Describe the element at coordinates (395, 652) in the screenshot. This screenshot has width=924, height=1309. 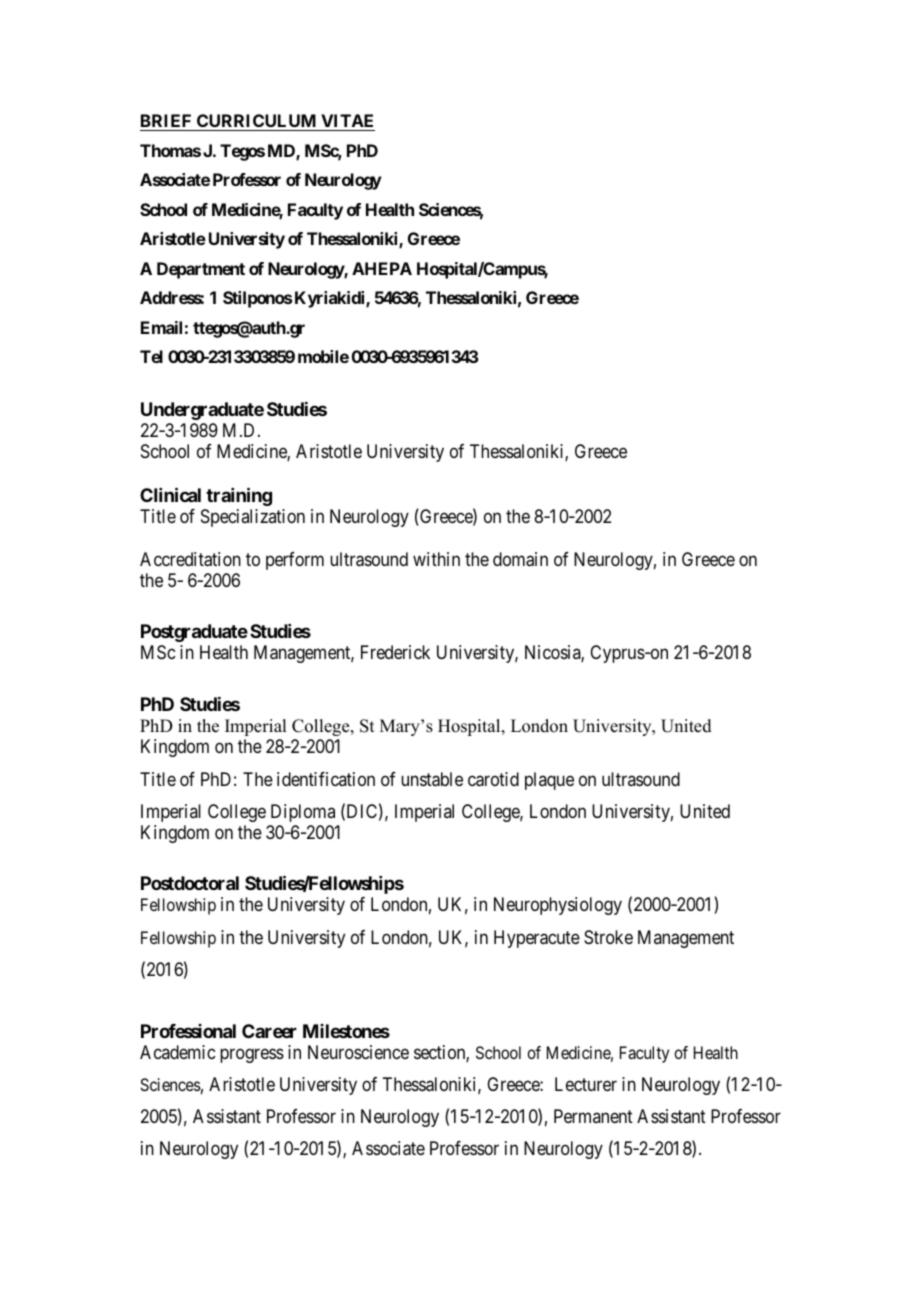
I see `Frederick` at that location.
